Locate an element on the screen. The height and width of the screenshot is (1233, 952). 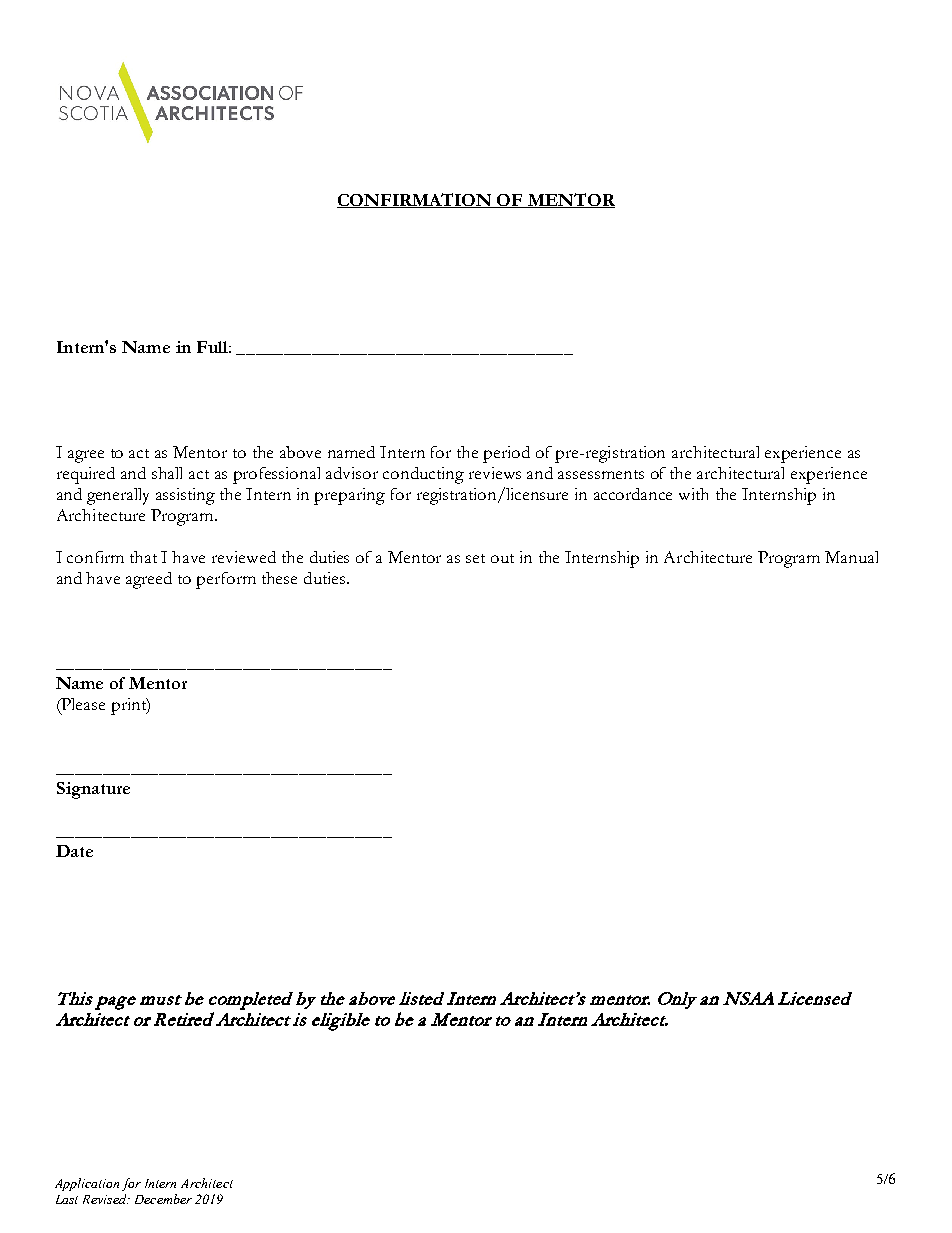
Signature is located at coordinates (93, 790).
